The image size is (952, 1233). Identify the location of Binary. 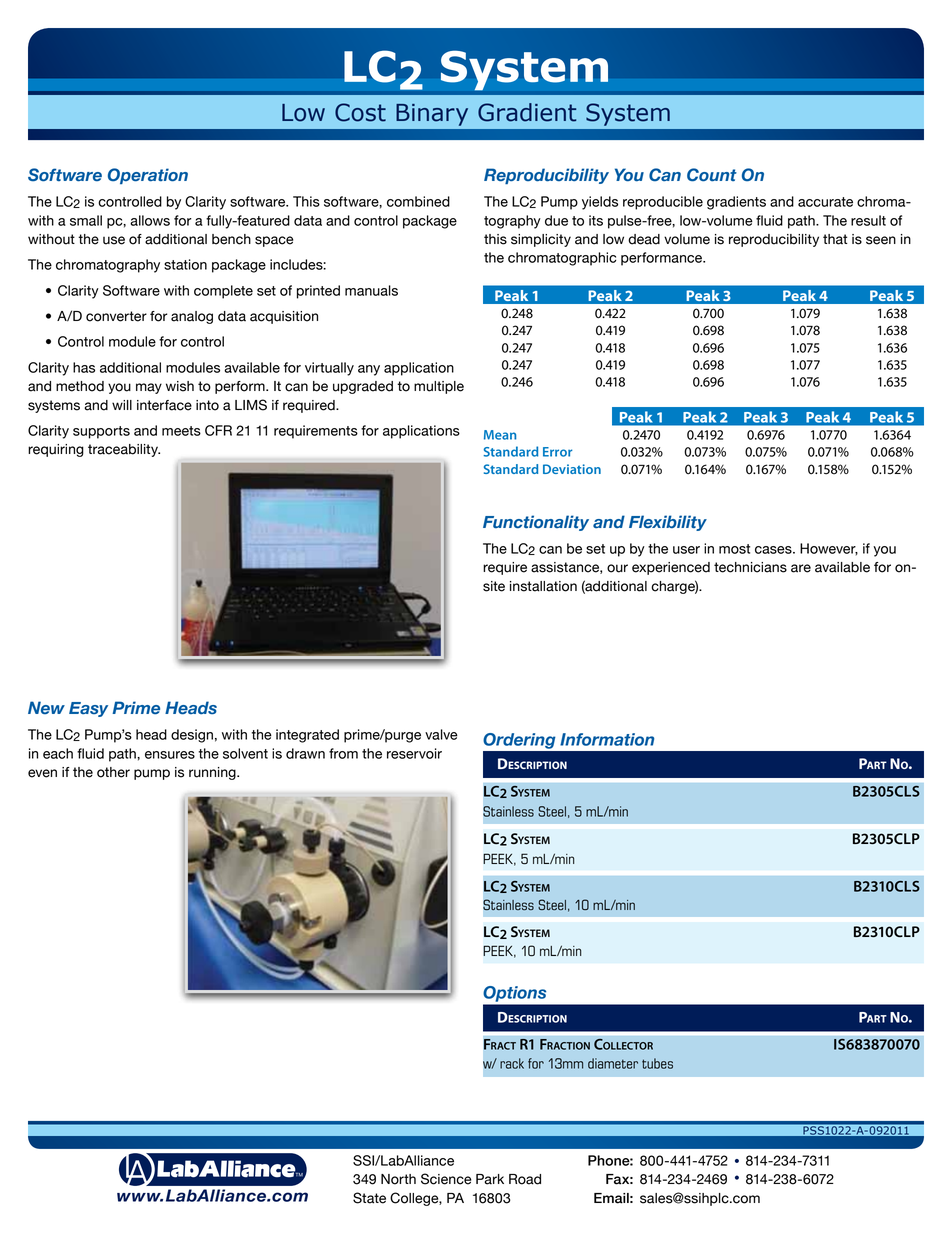
(432, 115).
